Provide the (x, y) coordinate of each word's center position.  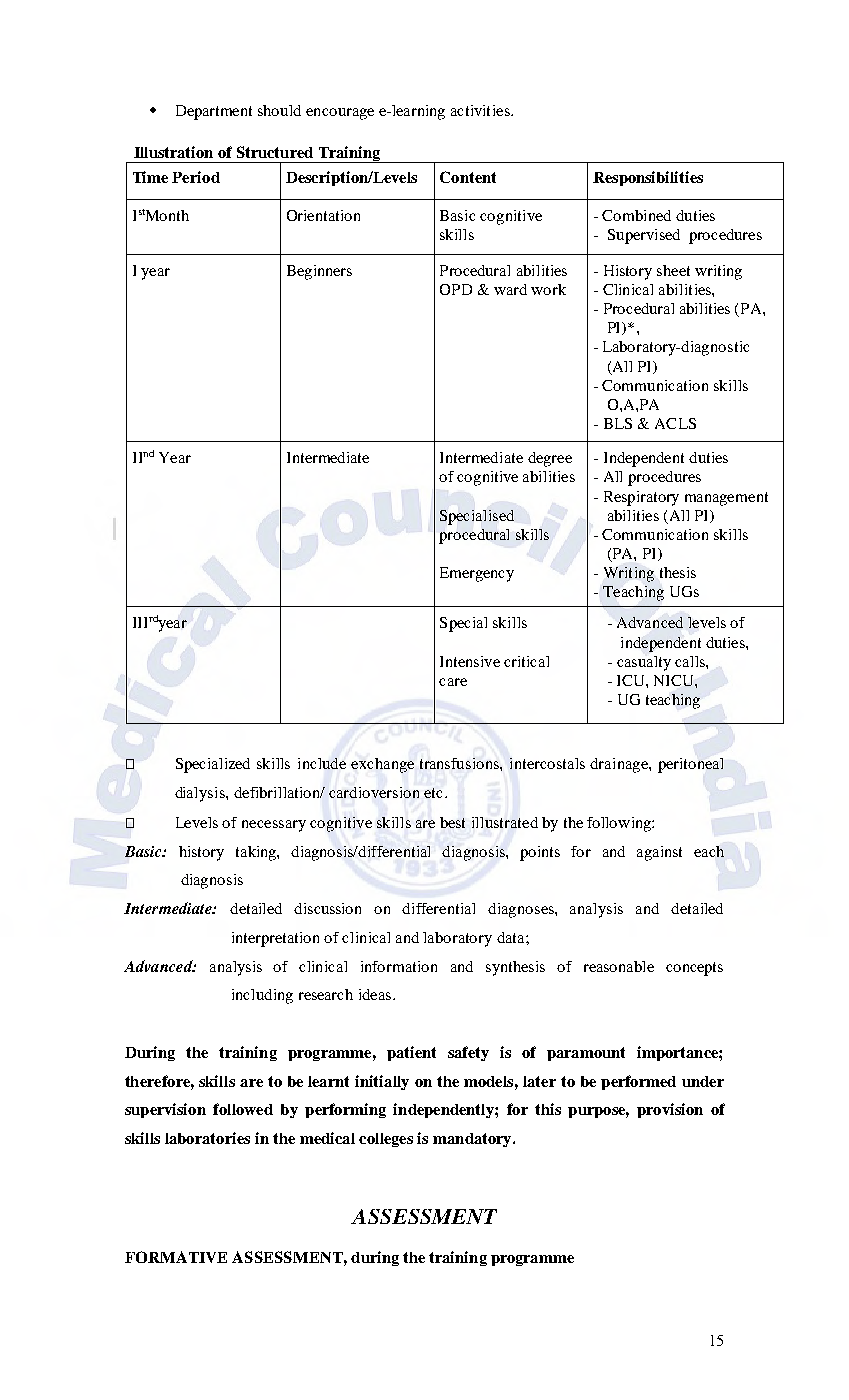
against (659, 853)
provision (670, 1110)
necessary (274, 826)
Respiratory (641, 498)
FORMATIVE (176, 1257)
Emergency (477, 574)
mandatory (473, 1140)
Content (468, 177)
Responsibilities (648, 178)
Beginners (319, 272)
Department (214, 112)
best (452, 822)
